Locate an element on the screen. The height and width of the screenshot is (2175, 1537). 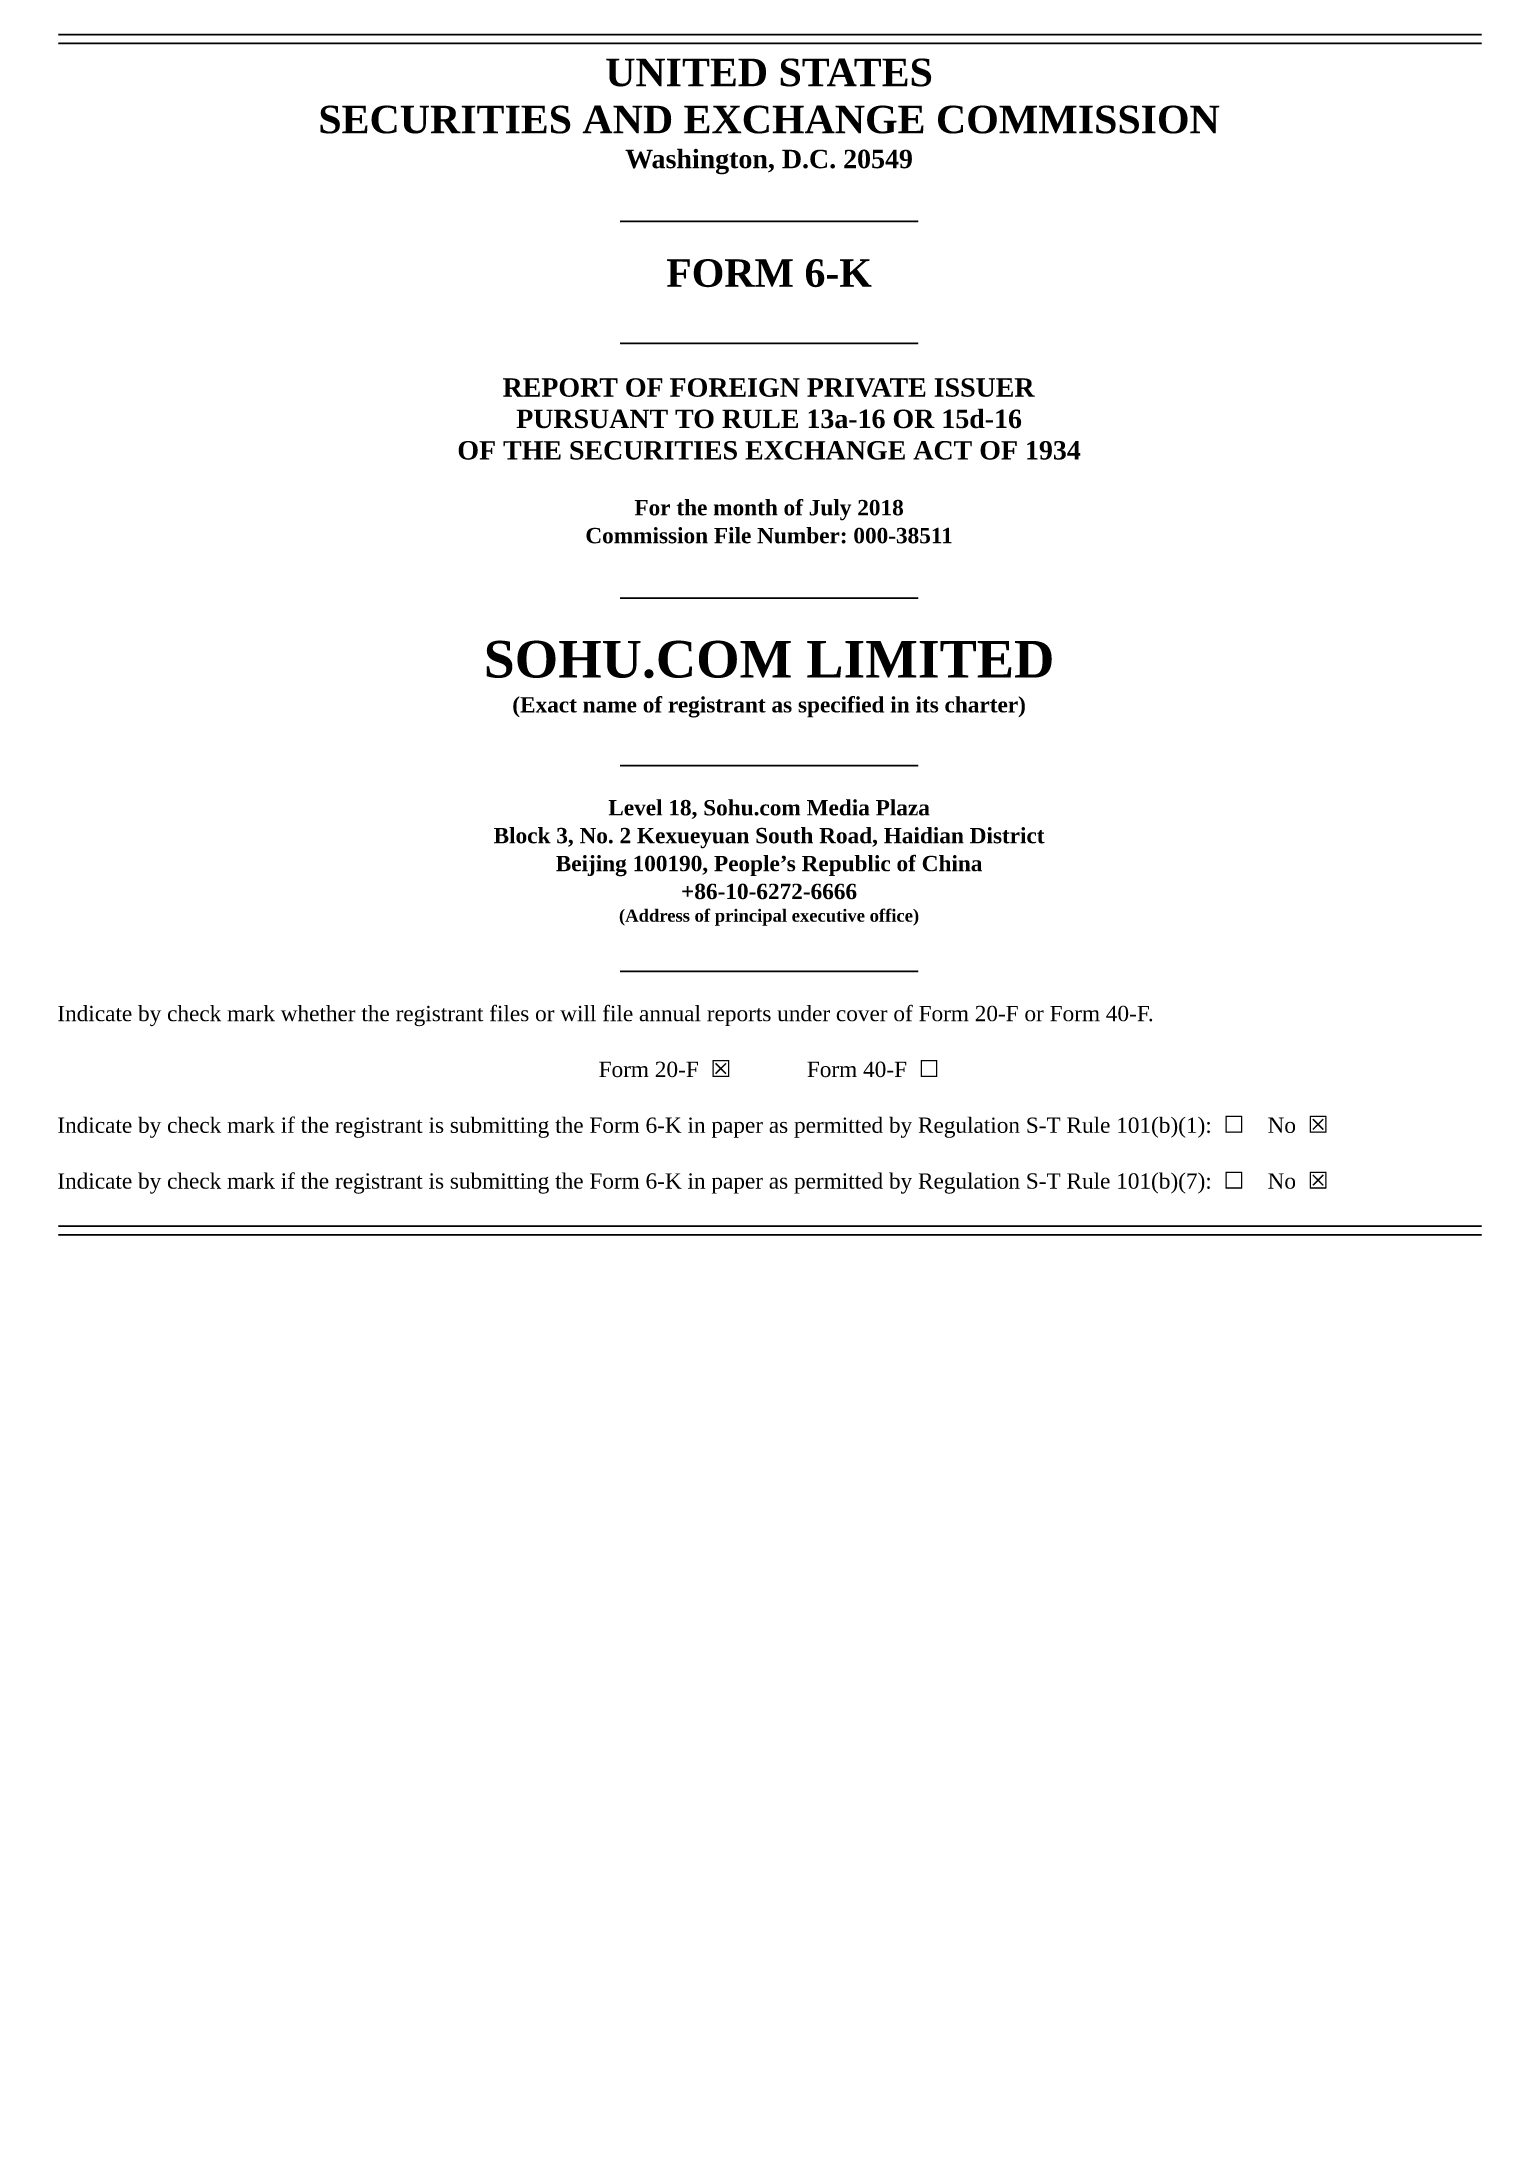
STATES is located at coordinates (855, 72).
